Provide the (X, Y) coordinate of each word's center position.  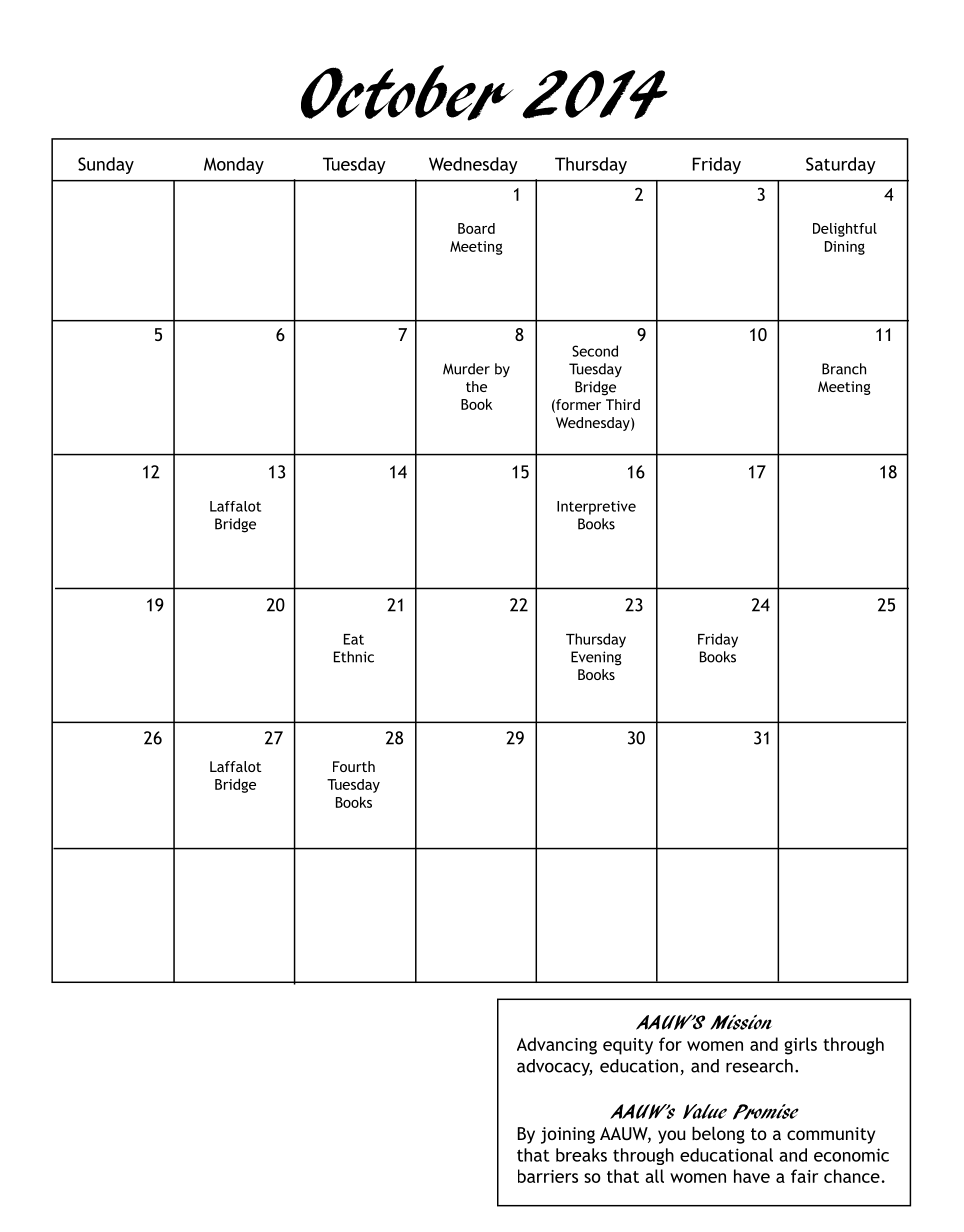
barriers (548, 1176)
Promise (766, 1112)
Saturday (841, 165)
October (407, 93)
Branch (844, 369)
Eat (354, 639)
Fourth (354, 766)
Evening (596, 658)
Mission (741, 1022)
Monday (234, 165)
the (476, 386)
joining (568, 1135)
